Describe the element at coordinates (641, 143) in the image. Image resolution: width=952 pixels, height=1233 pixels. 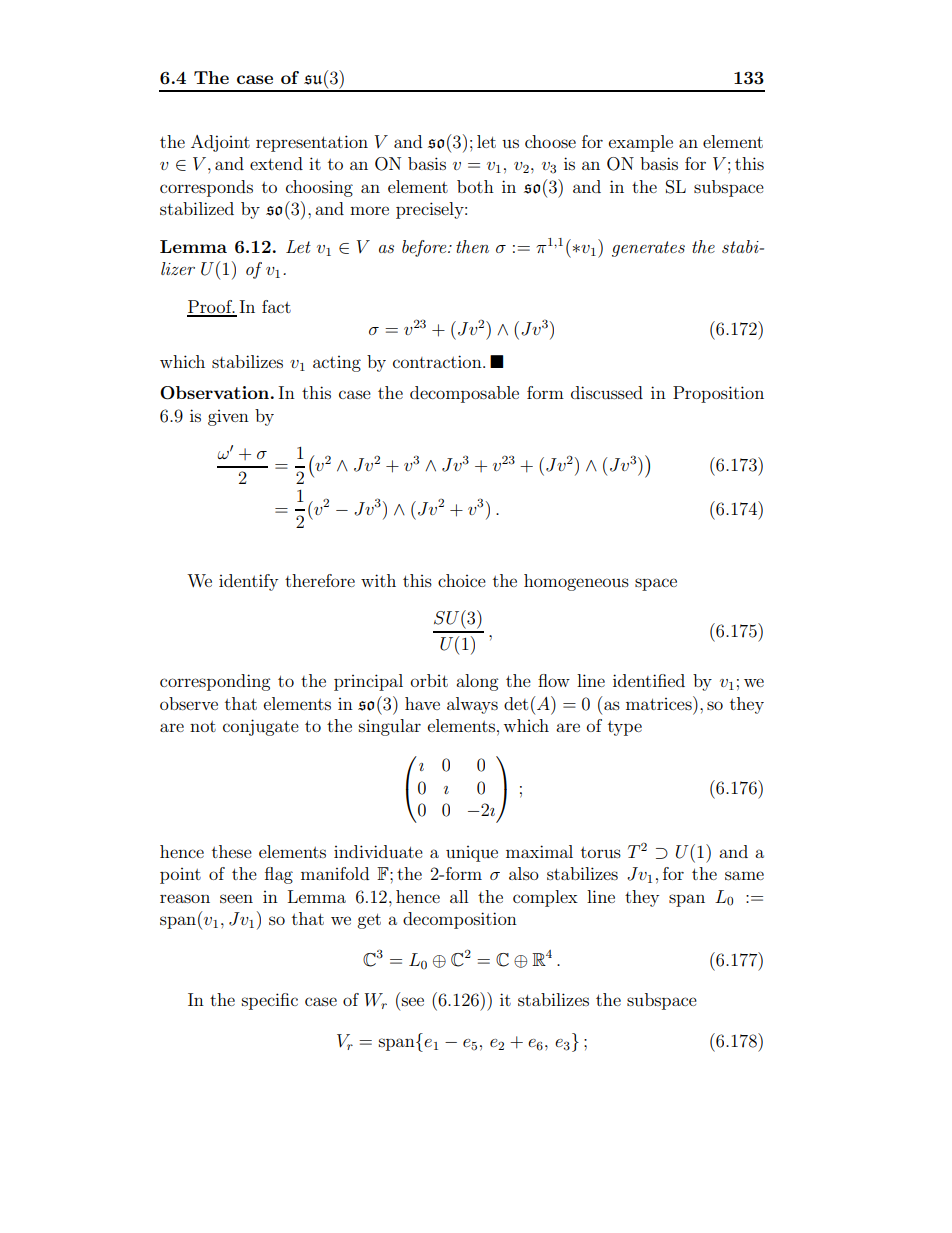
I see `example` at that location.
